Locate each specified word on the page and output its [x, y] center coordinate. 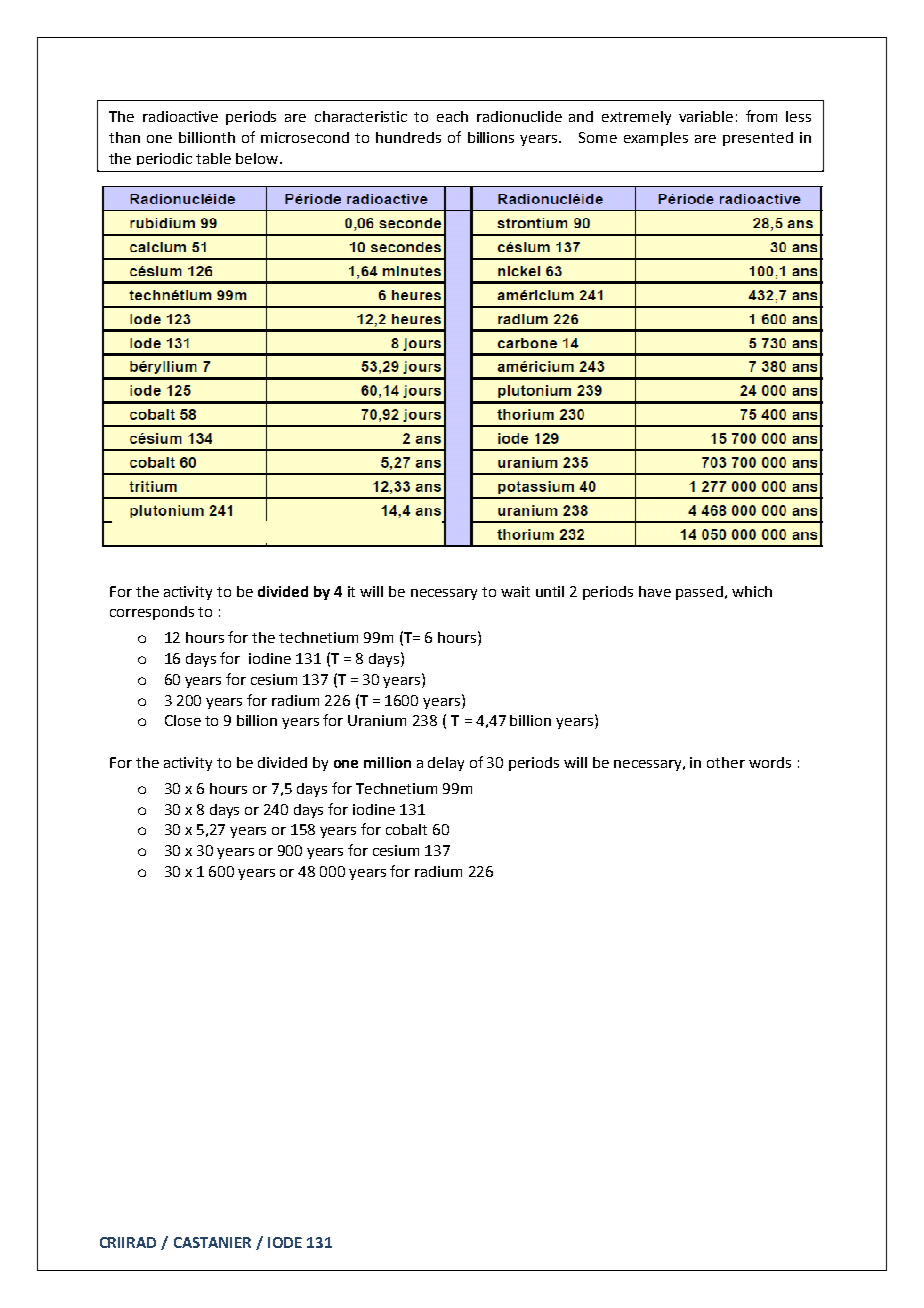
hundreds [408, 137]
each [452, 116]
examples [656, 139]
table [213, 158]
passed [699, 593]
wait [515, 591]
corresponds [152, 613]
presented [758, 139]
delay [446, 764]
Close [183, 720]
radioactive [180, 116]
